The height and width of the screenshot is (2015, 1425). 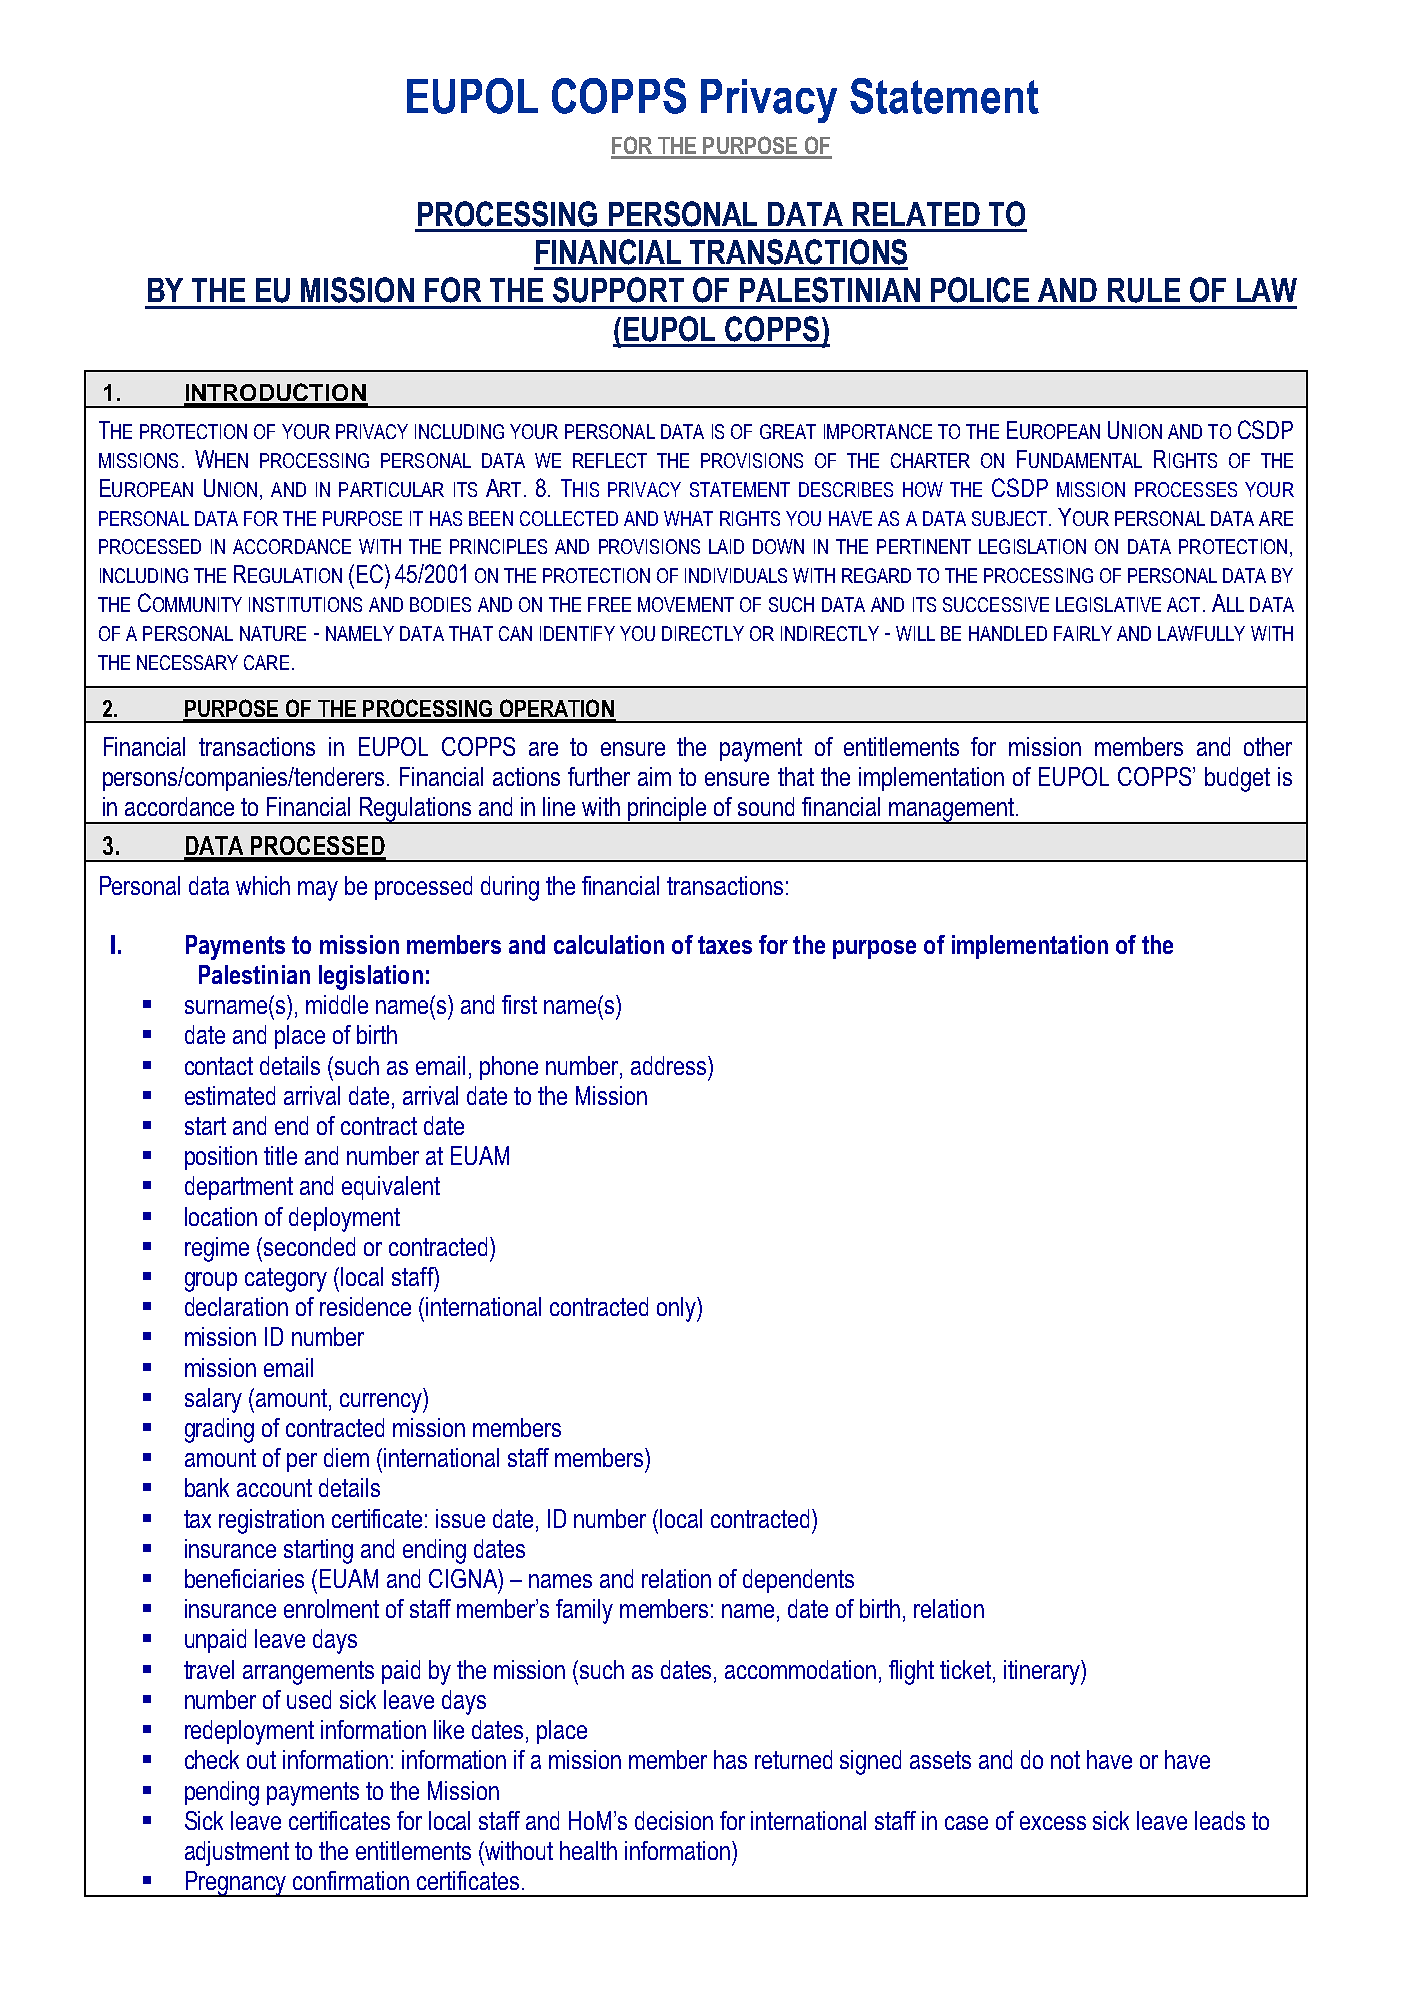 I want to click on leads, so click(x=1220, y=1820).
